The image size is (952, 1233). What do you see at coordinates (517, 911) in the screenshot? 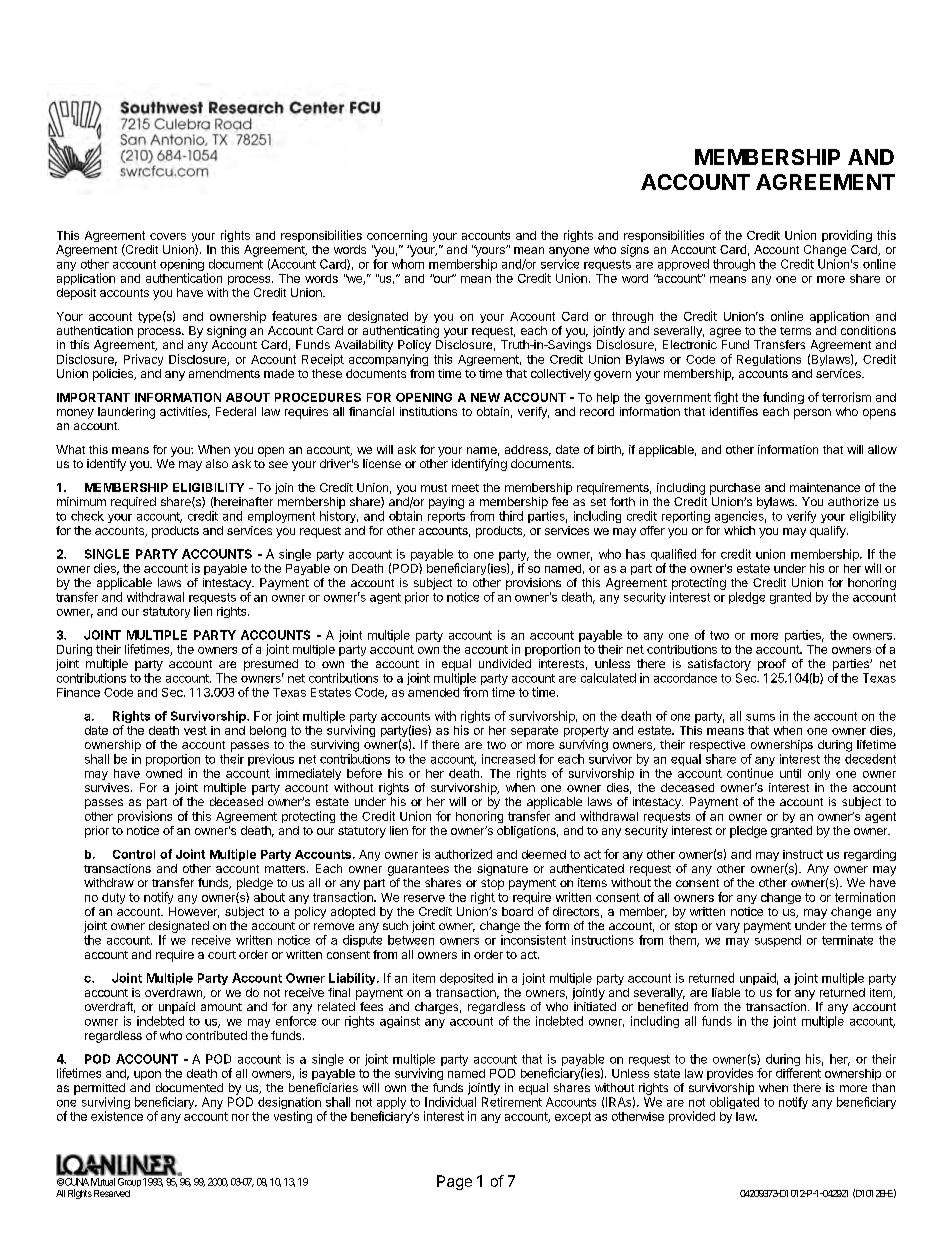
I see `board` at bounding box center [517, 911].
